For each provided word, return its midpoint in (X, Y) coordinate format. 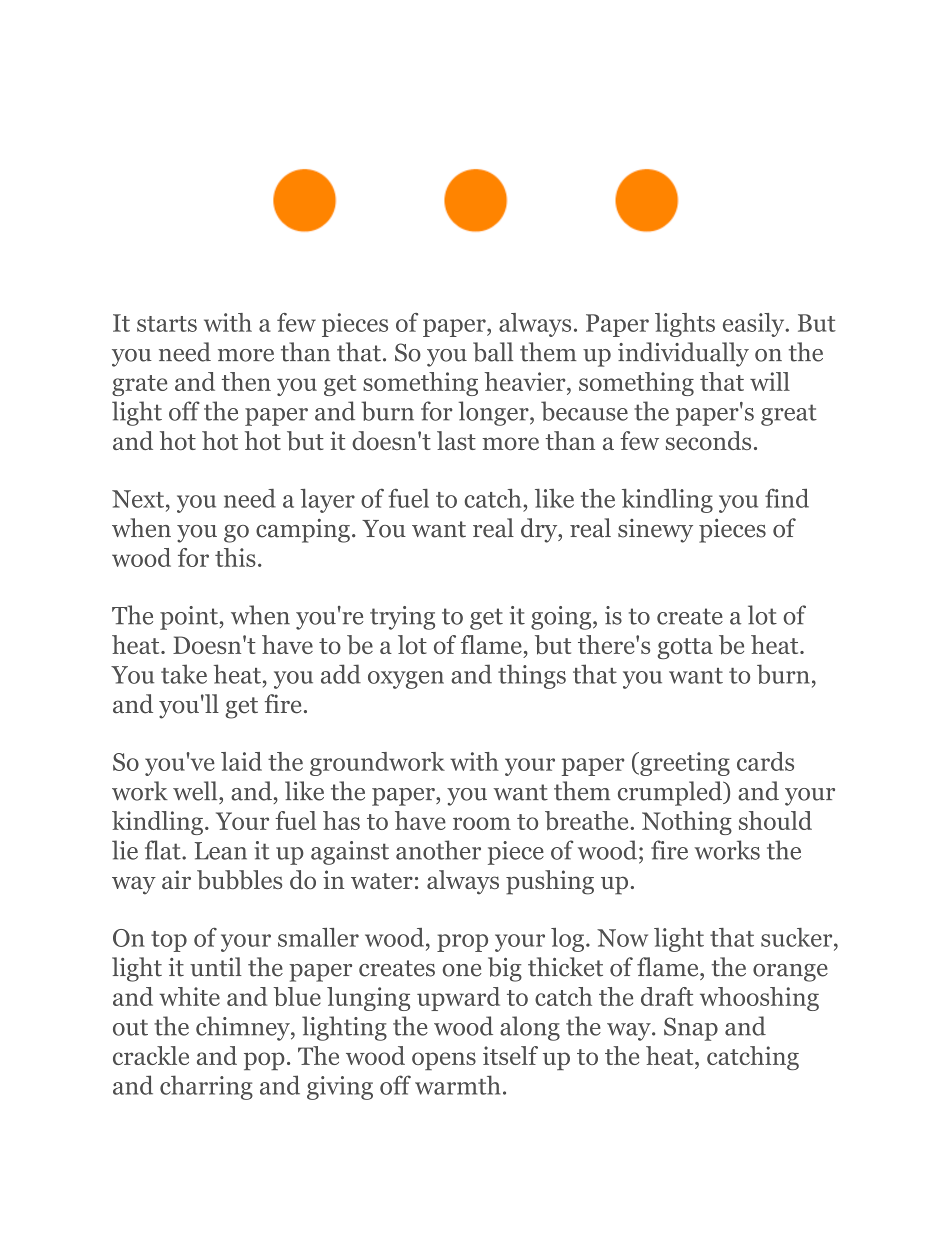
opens (444, 1061)
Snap (691, 1029)
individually (683, 354)
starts (167, 324)
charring (206, 1087)
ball (493, 352)
